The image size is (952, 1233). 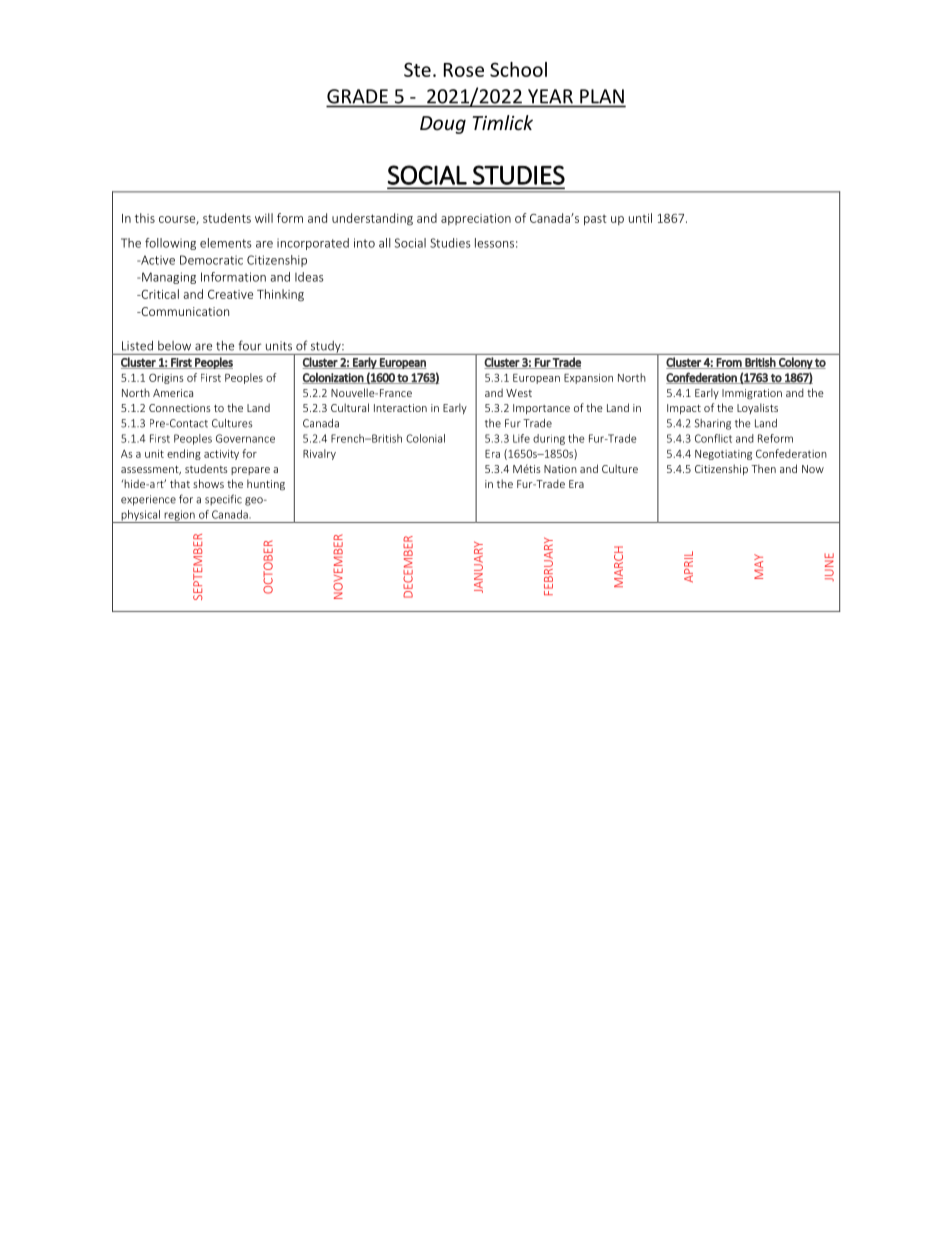 I want to click on Then, so click(x=763, y=468).
